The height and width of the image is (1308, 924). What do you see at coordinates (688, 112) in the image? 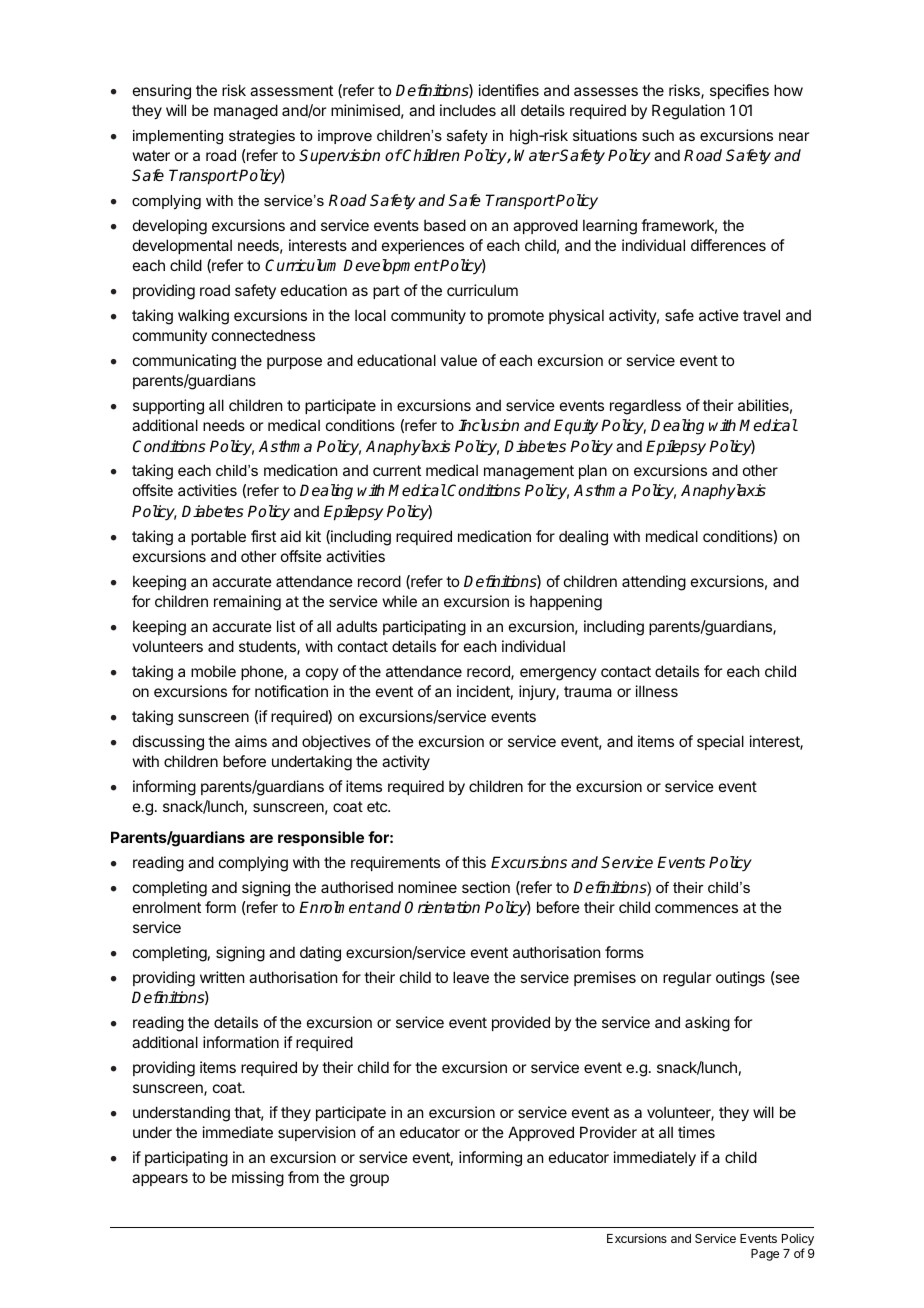
I see `Regulation` at bounding box center [688, 112].
